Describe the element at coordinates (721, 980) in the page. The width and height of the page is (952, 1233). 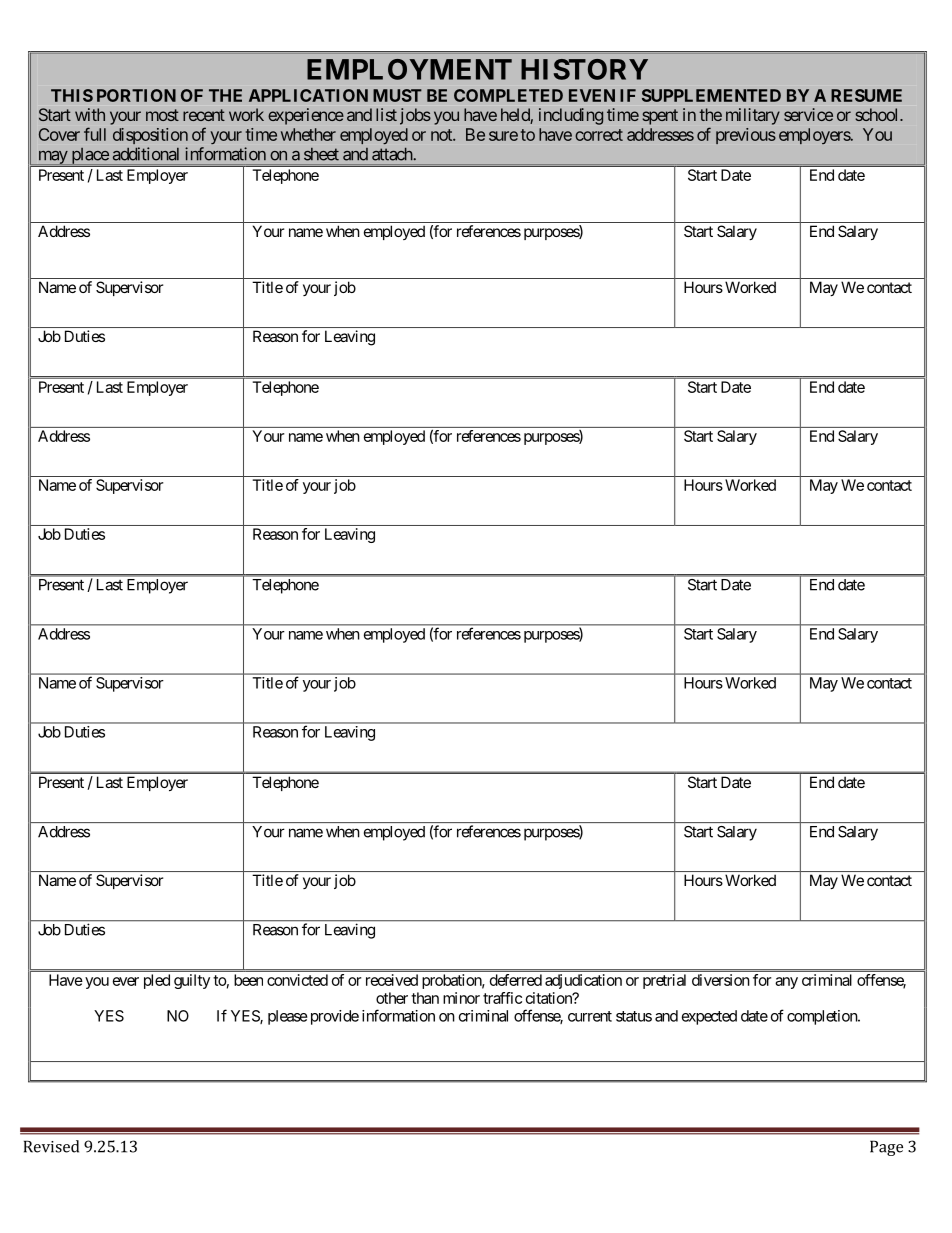
I see `diversion` at that location.
